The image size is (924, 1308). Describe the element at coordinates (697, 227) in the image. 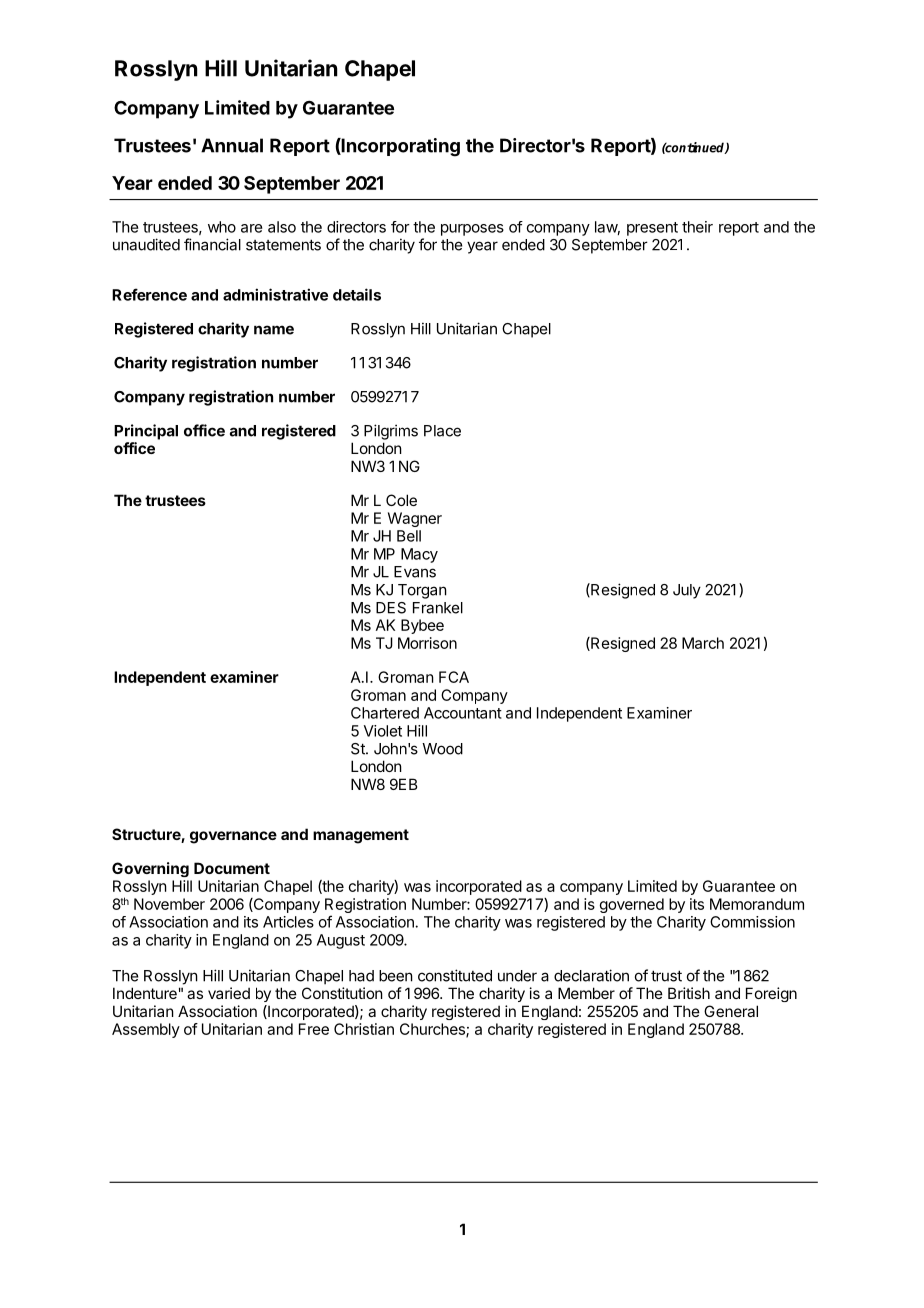

I see `their` at that location.
